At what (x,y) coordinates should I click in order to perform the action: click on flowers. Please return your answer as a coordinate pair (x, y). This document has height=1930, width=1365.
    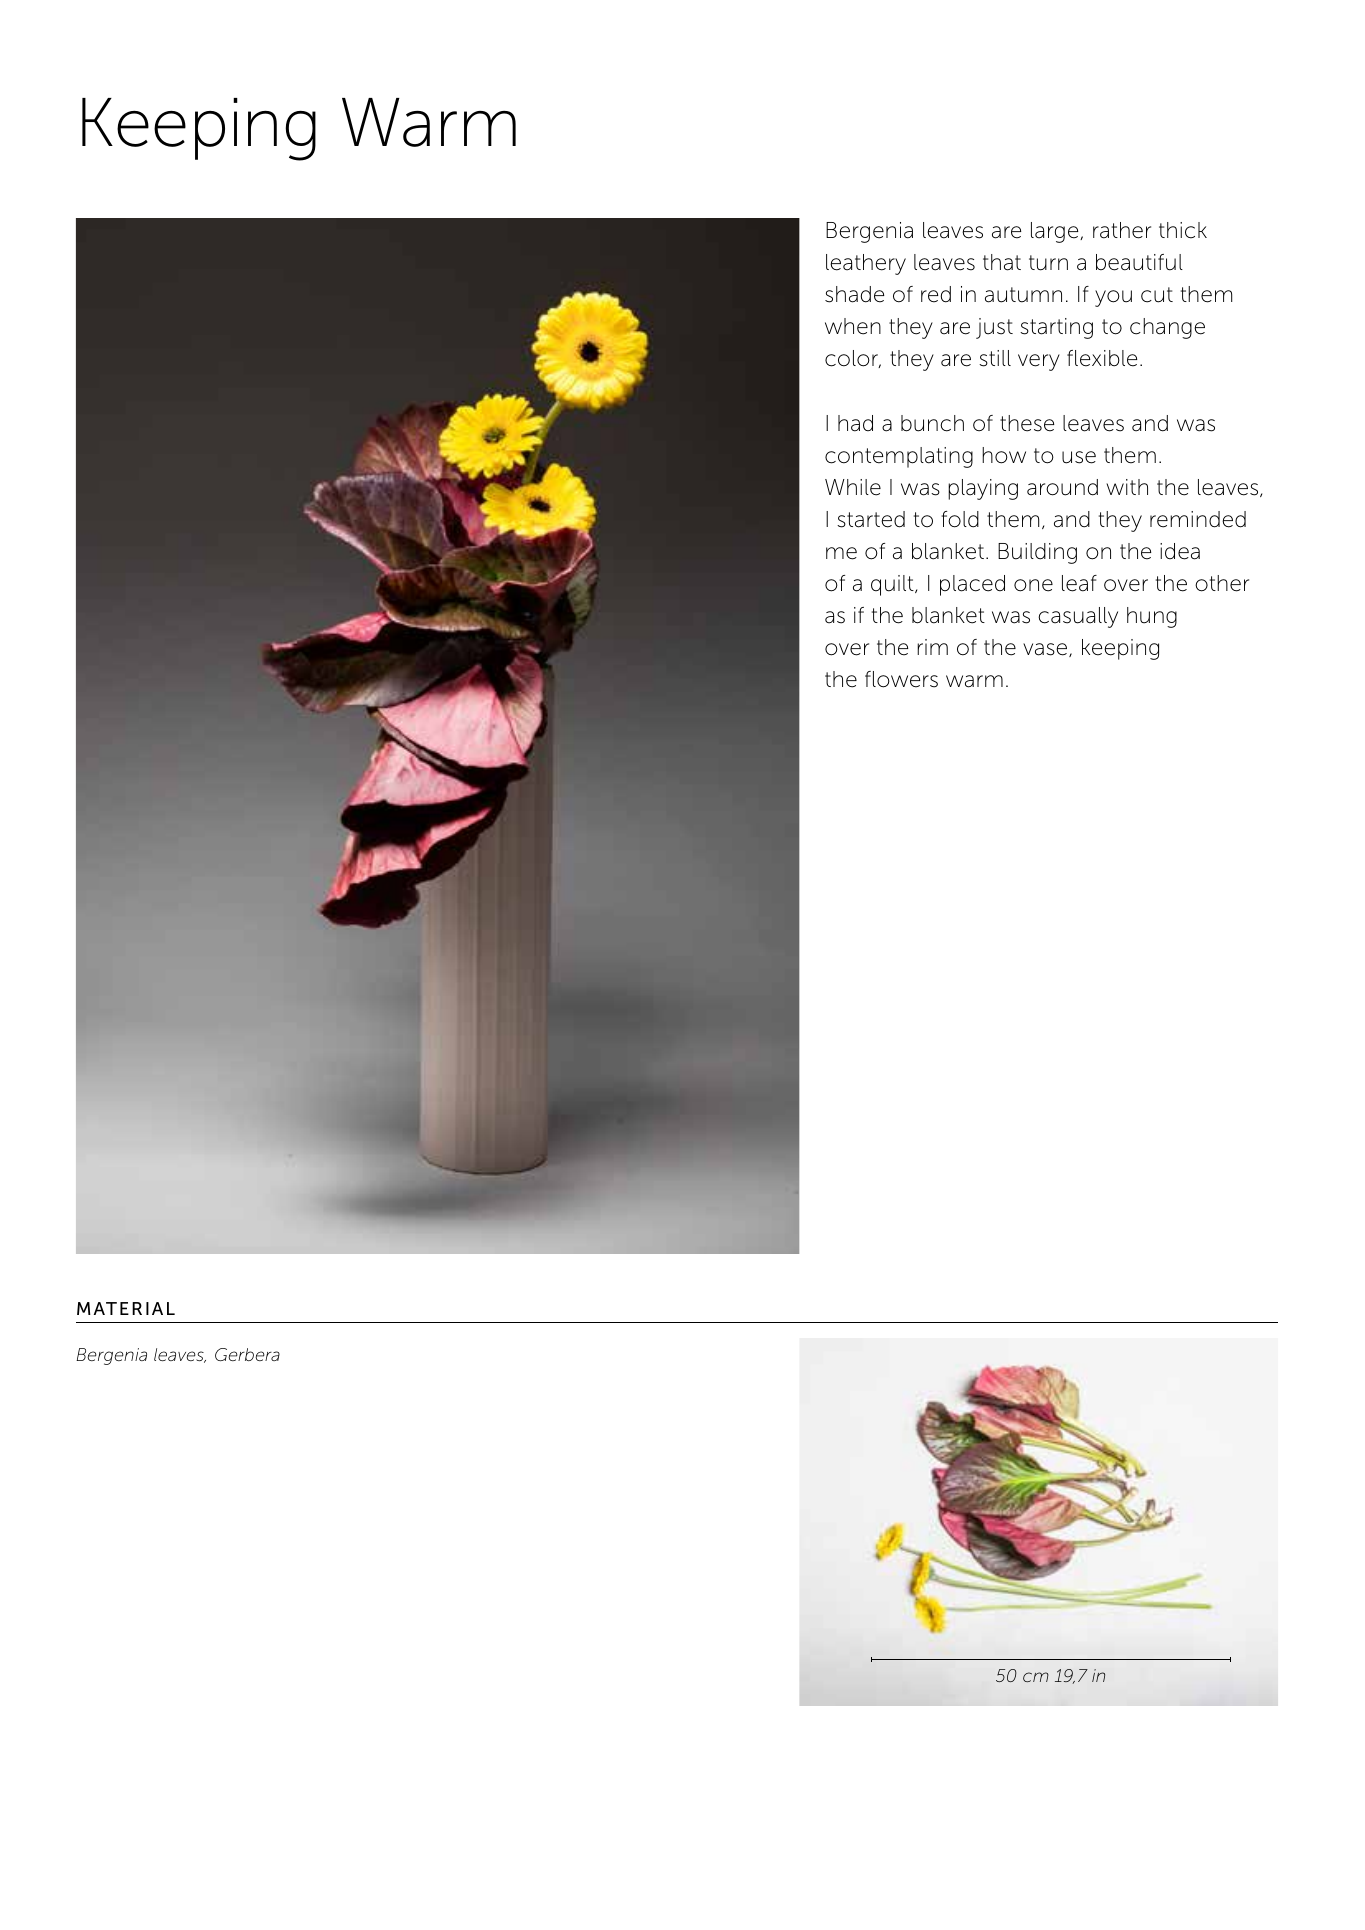
    Looking at the image, I should click on (901, 679).
